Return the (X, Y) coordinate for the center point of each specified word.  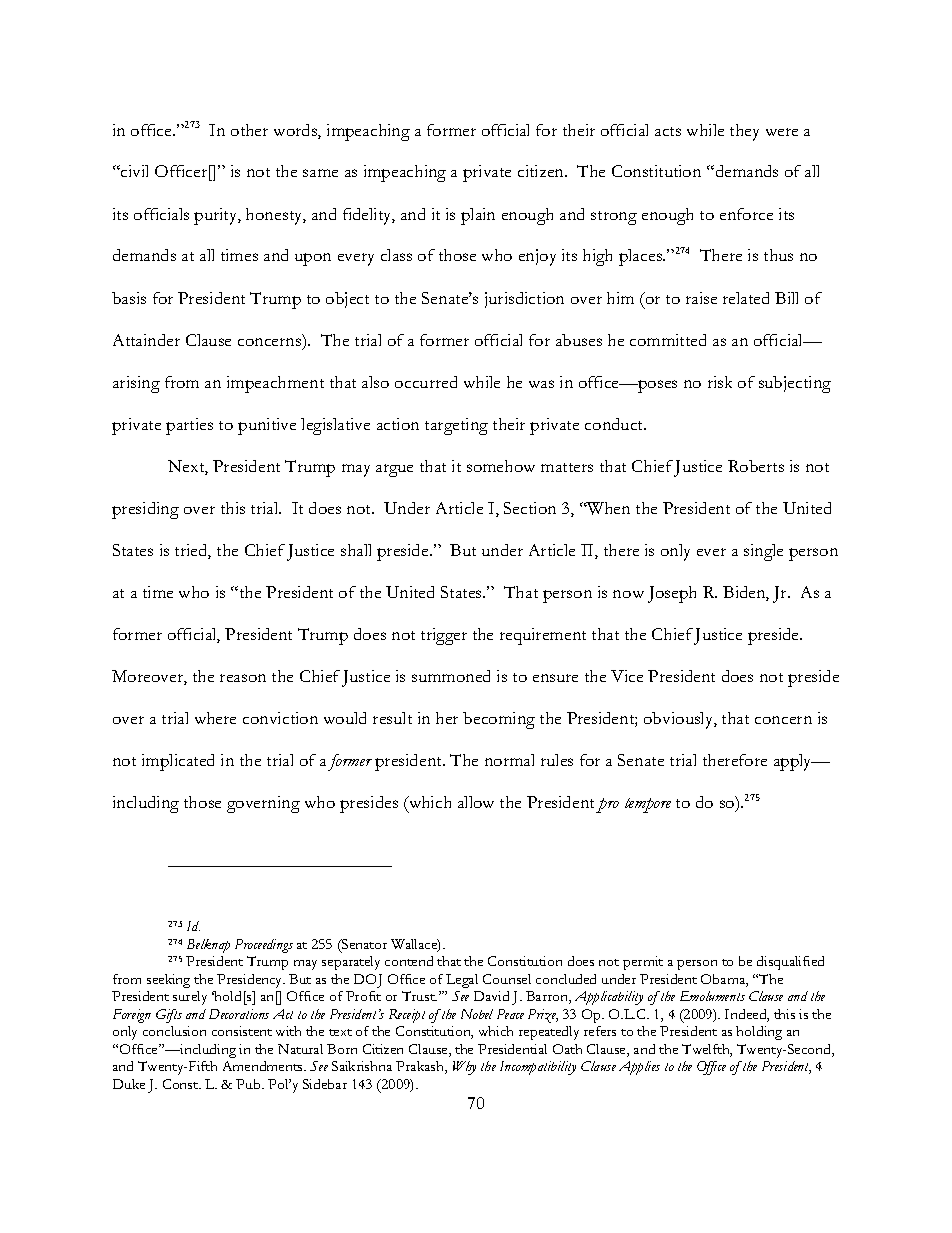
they (744, 132)
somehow (501, 466)
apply (794, 762)
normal (509, 760)
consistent (242, 1031)
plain (478, 216)
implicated (178, 762)
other (249, 130)
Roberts (756, 466)
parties (189, 426)
